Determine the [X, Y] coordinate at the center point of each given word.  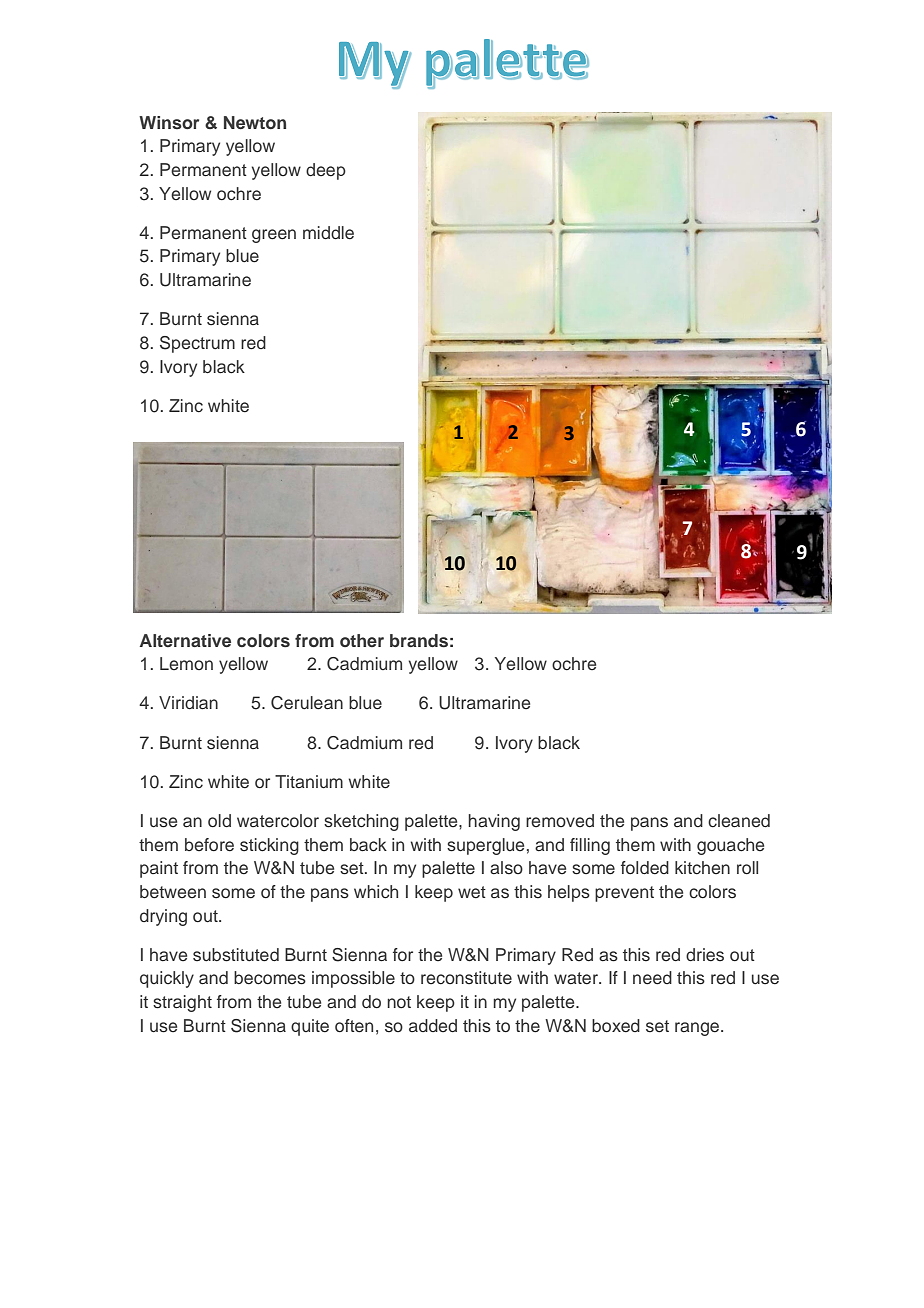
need [652, 978]
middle [328, 233]
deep [326, 171]
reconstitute [466, 978]
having [494, 822]
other [362, 640]
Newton [255, 122]
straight [182, 1003]
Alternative [185, 640]
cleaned [739, 821]
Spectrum [197, 344]
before [209, 845]
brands [419, 641]
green [274, 236]
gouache [730, 846]
